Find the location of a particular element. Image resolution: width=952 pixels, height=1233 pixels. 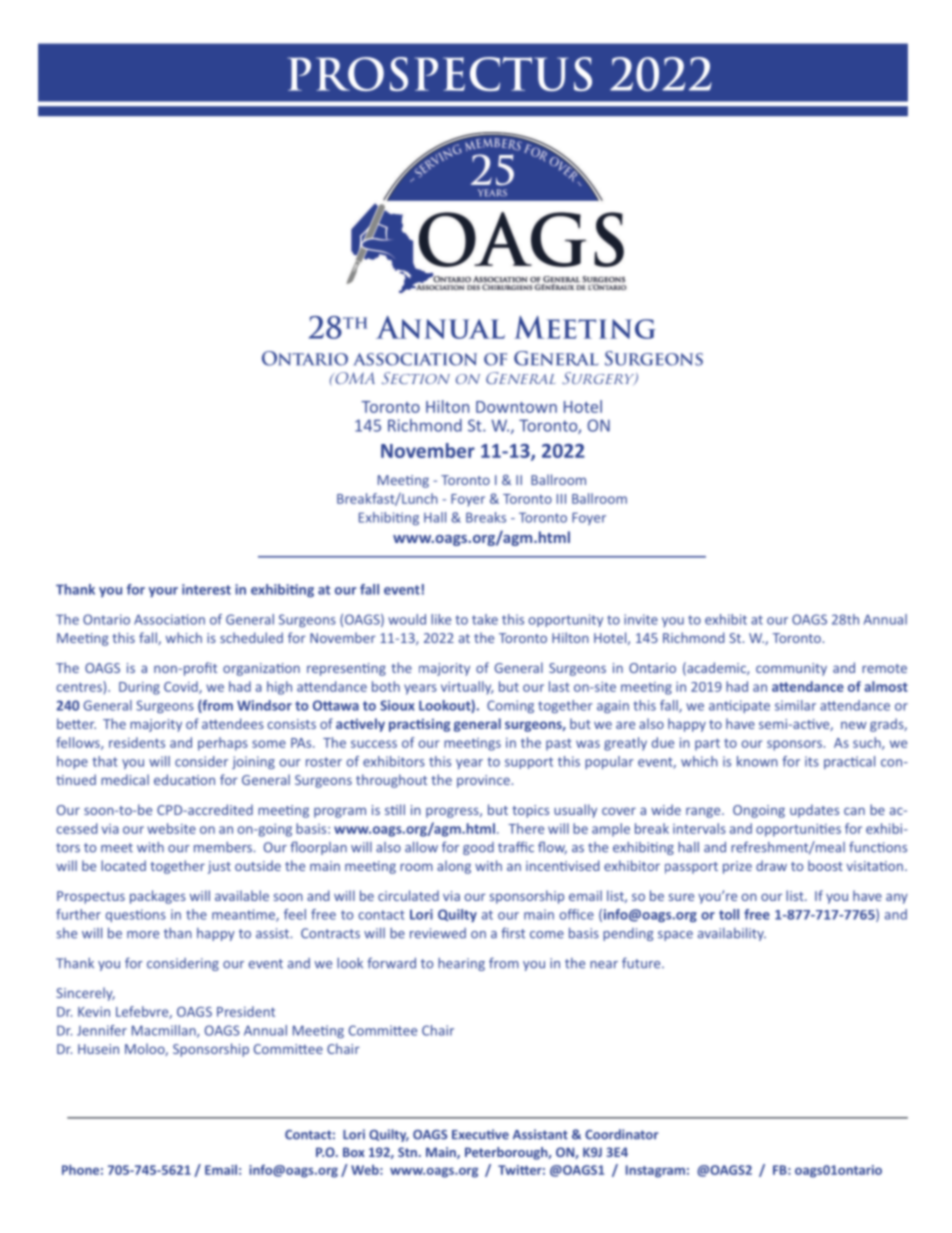

III is located at coordinates (561, 499).
